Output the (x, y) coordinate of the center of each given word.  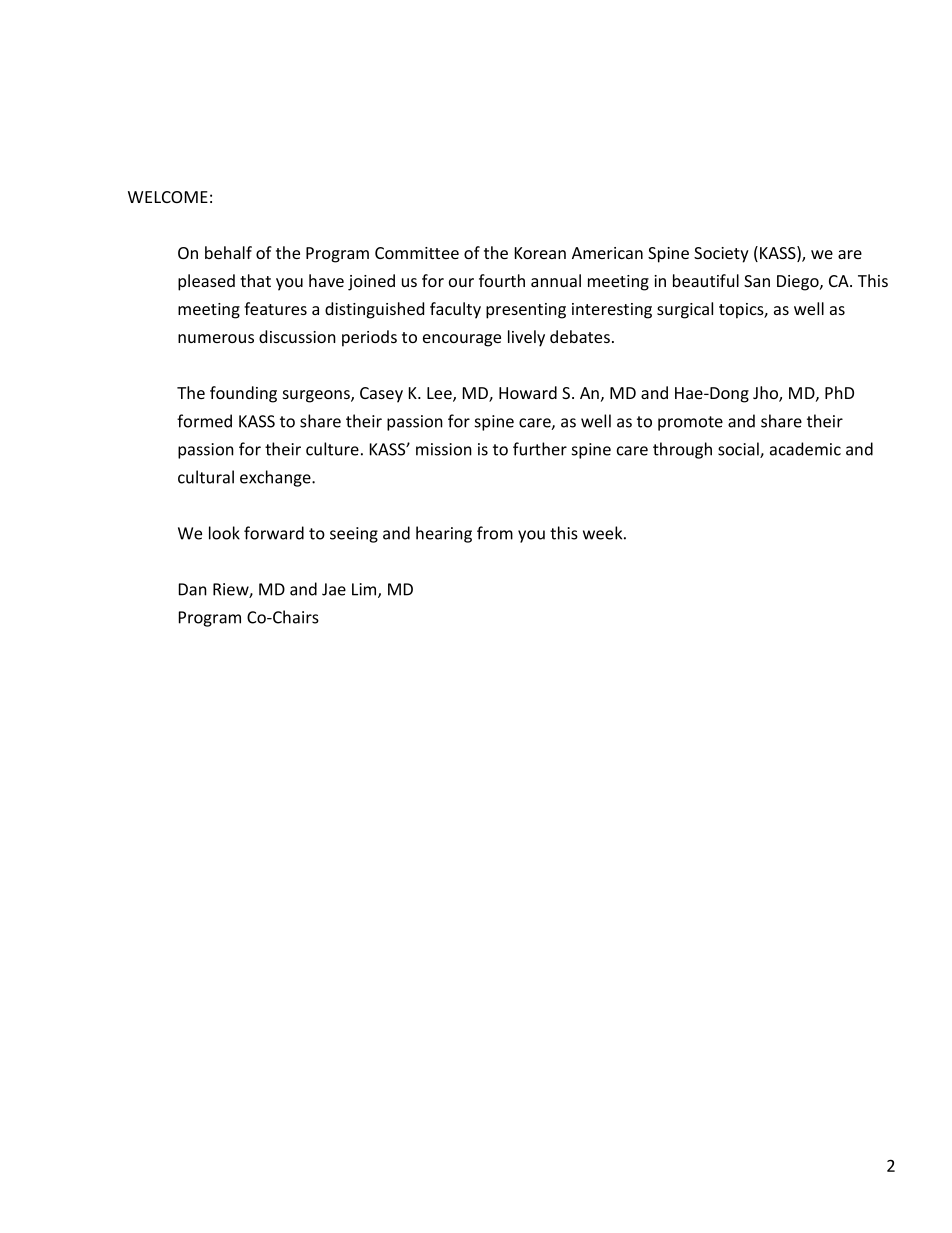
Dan (193, 589)
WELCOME (168, 197)
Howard (528, 392)
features (275, 308)
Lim (365, 590)
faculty (455, 310)
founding (243, 394)
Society (721, 255)
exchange (276, 478)
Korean (540, 253)
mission (444, 449)
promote (690, 423)
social (739, 450)
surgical (685, 310)
